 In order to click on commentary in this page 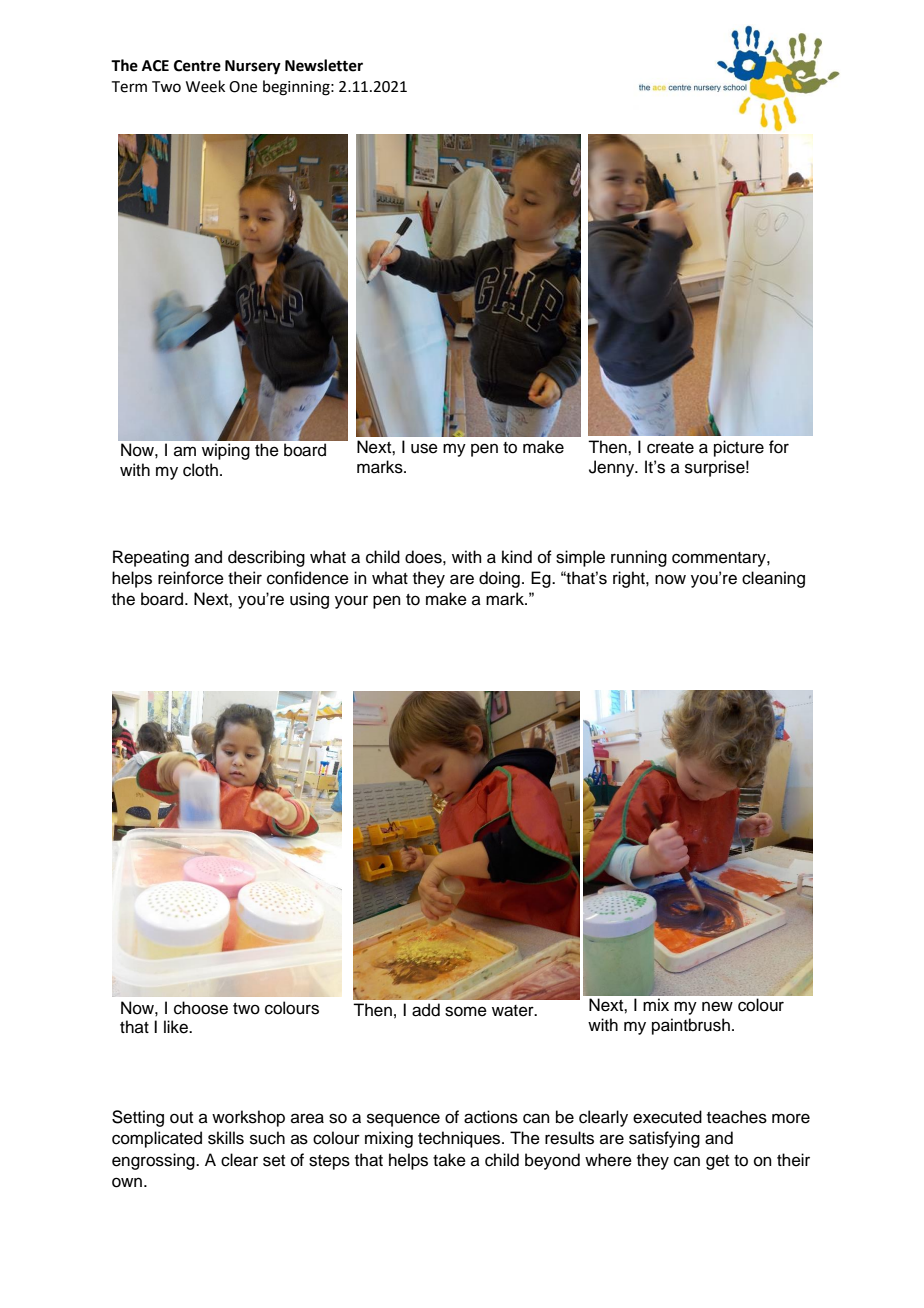, I will do `click(720, 559)`.
